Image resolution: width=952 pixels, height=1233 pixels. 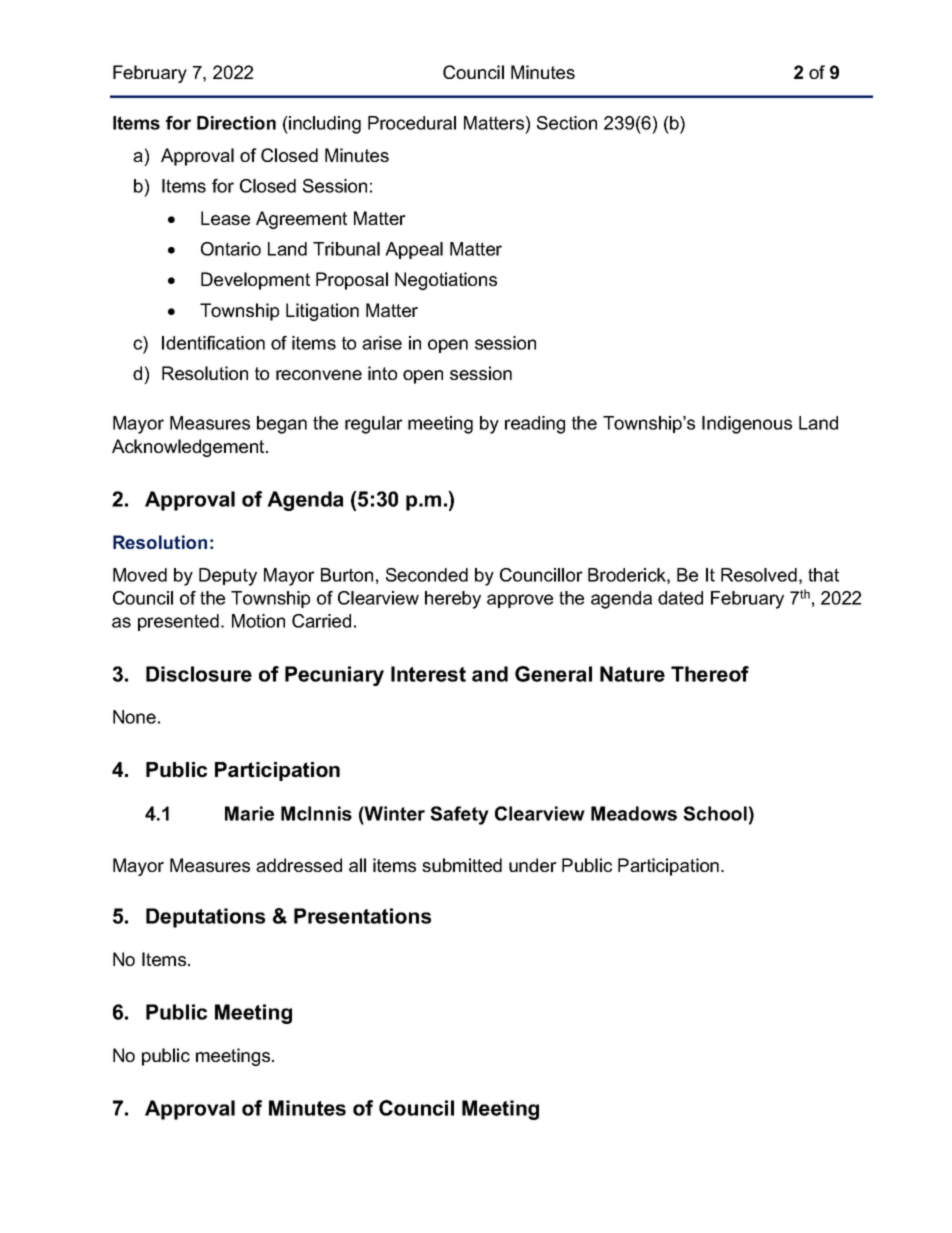 What do you see at coordinates (567, 123) in the screenshot?
I see `Section` at bounding box center [567, 123].
